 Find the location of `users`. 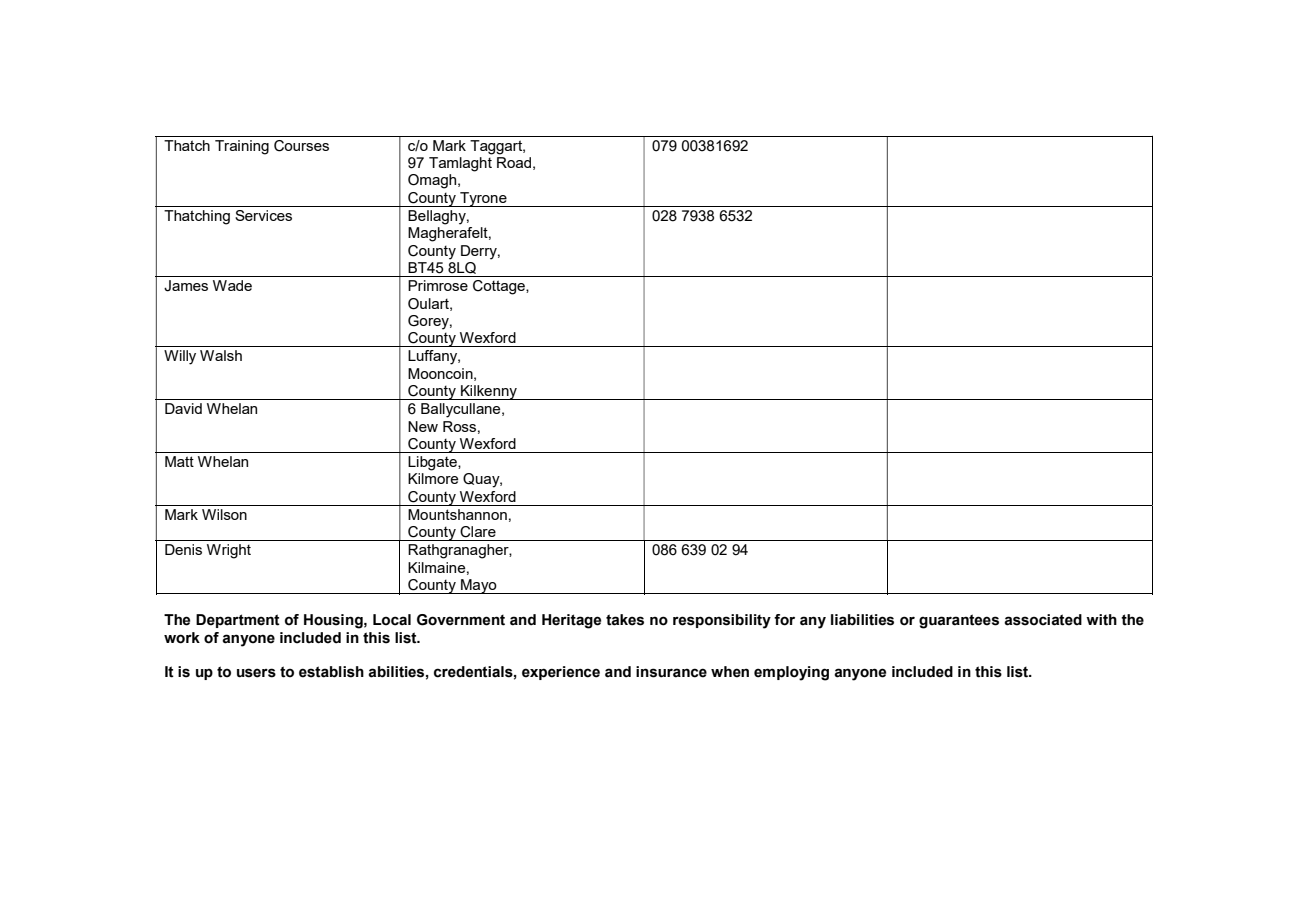

users is located at coordinates (256, 673).
